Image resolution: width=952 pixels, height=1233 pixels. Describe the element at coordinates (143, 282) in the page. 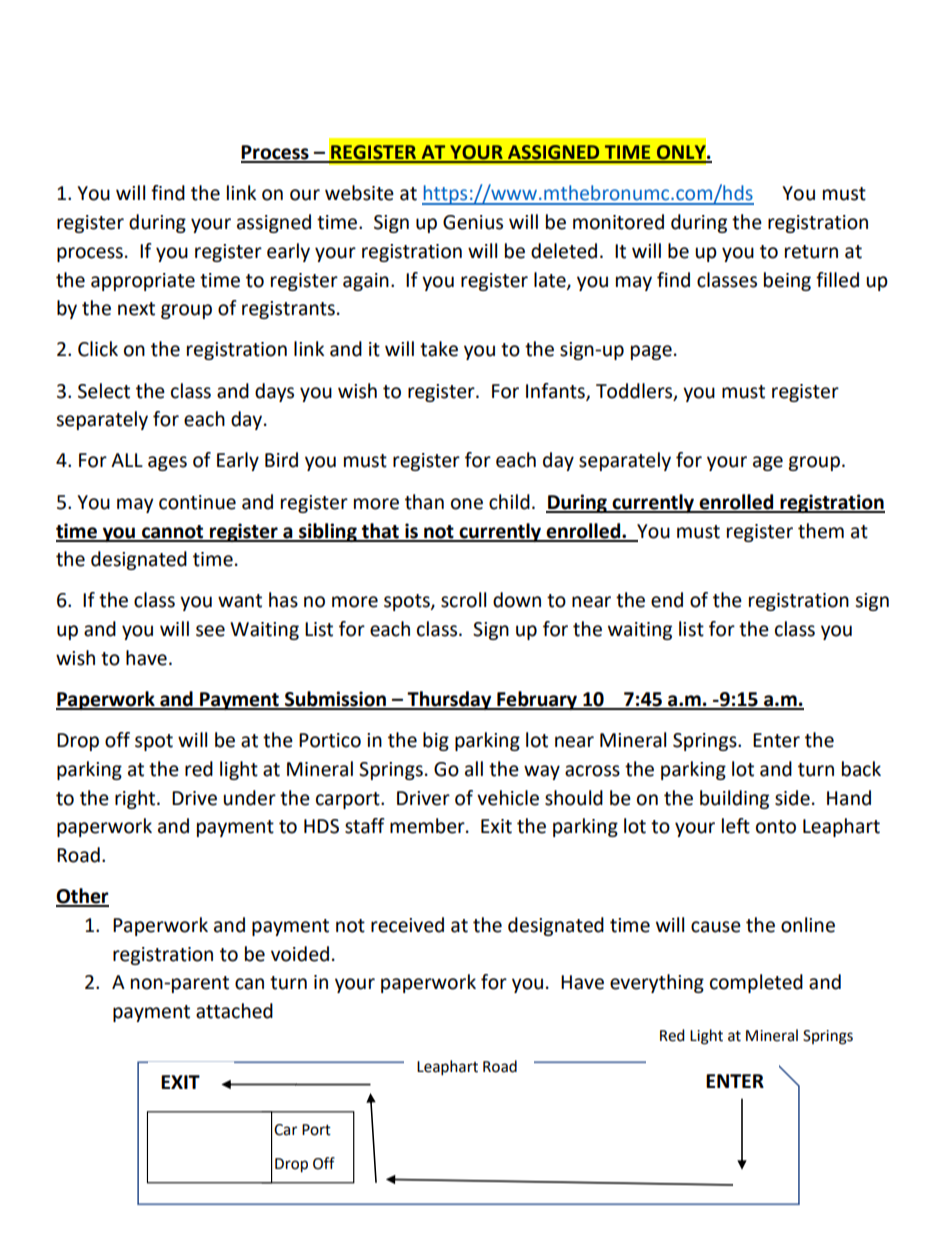

I see `appropriate` at that location.
